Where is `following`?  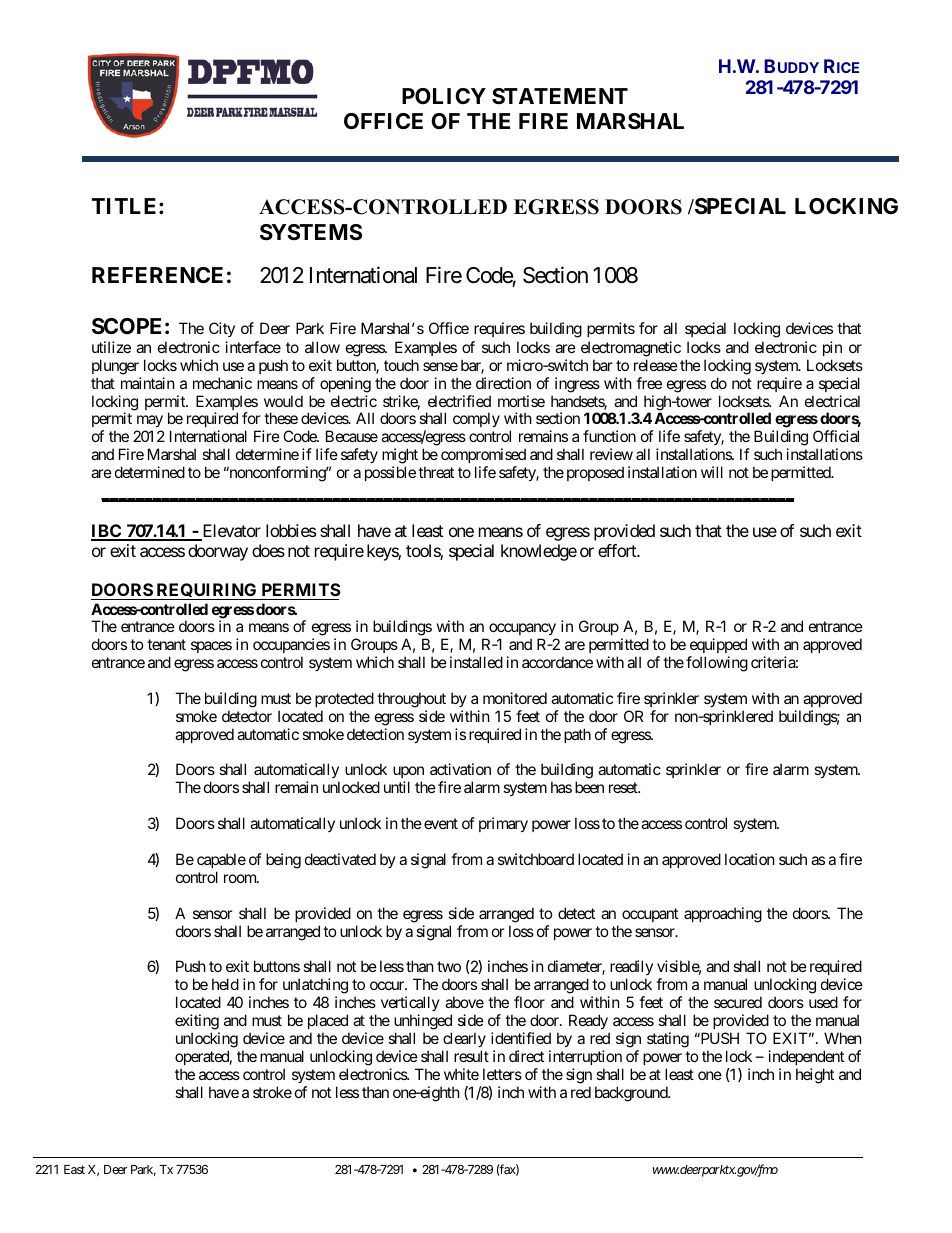 following is located at coordinates (717, 664).
